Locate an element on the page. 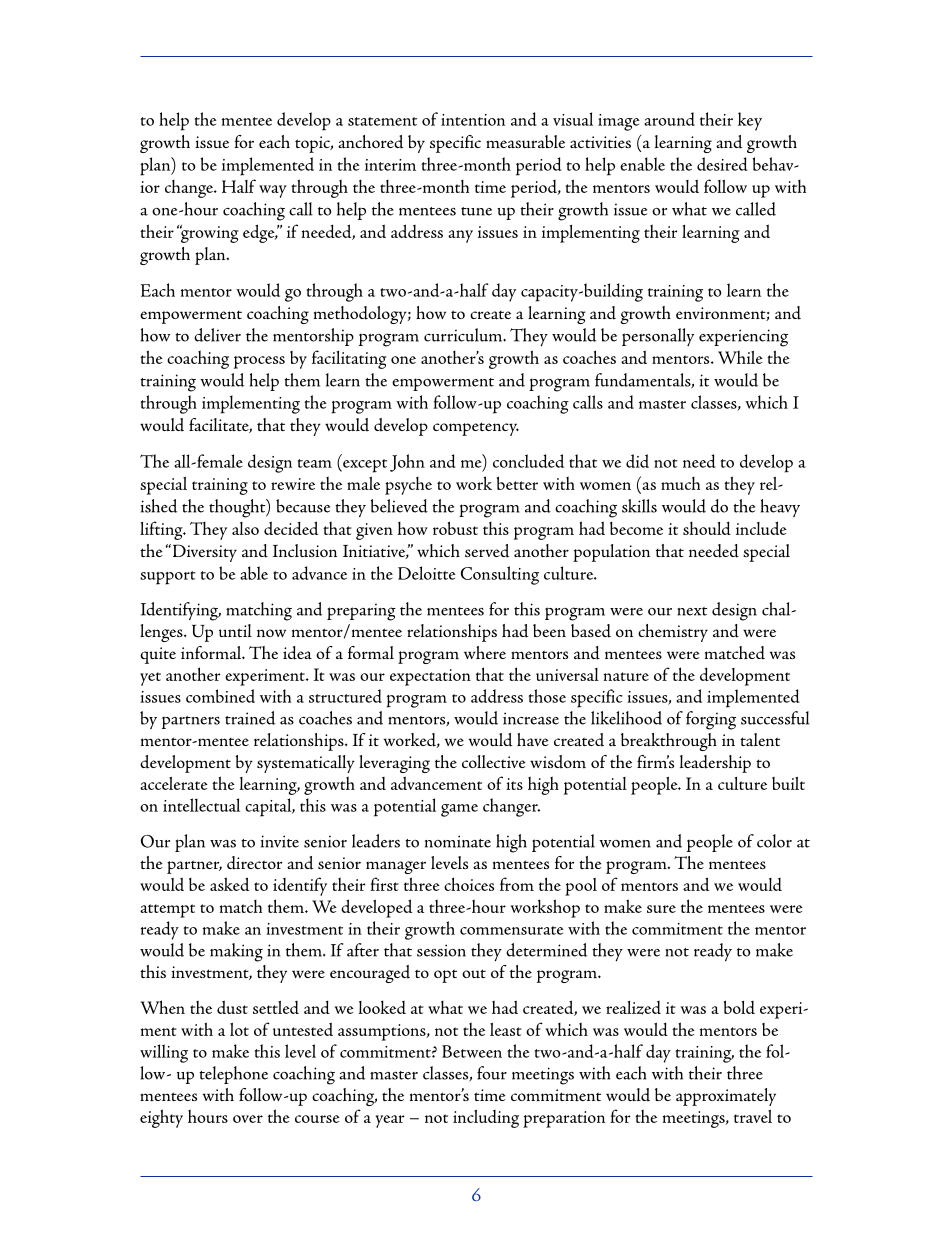 The height and width of the image is (1233, 952). desired is located at coordinates (722, 164).
